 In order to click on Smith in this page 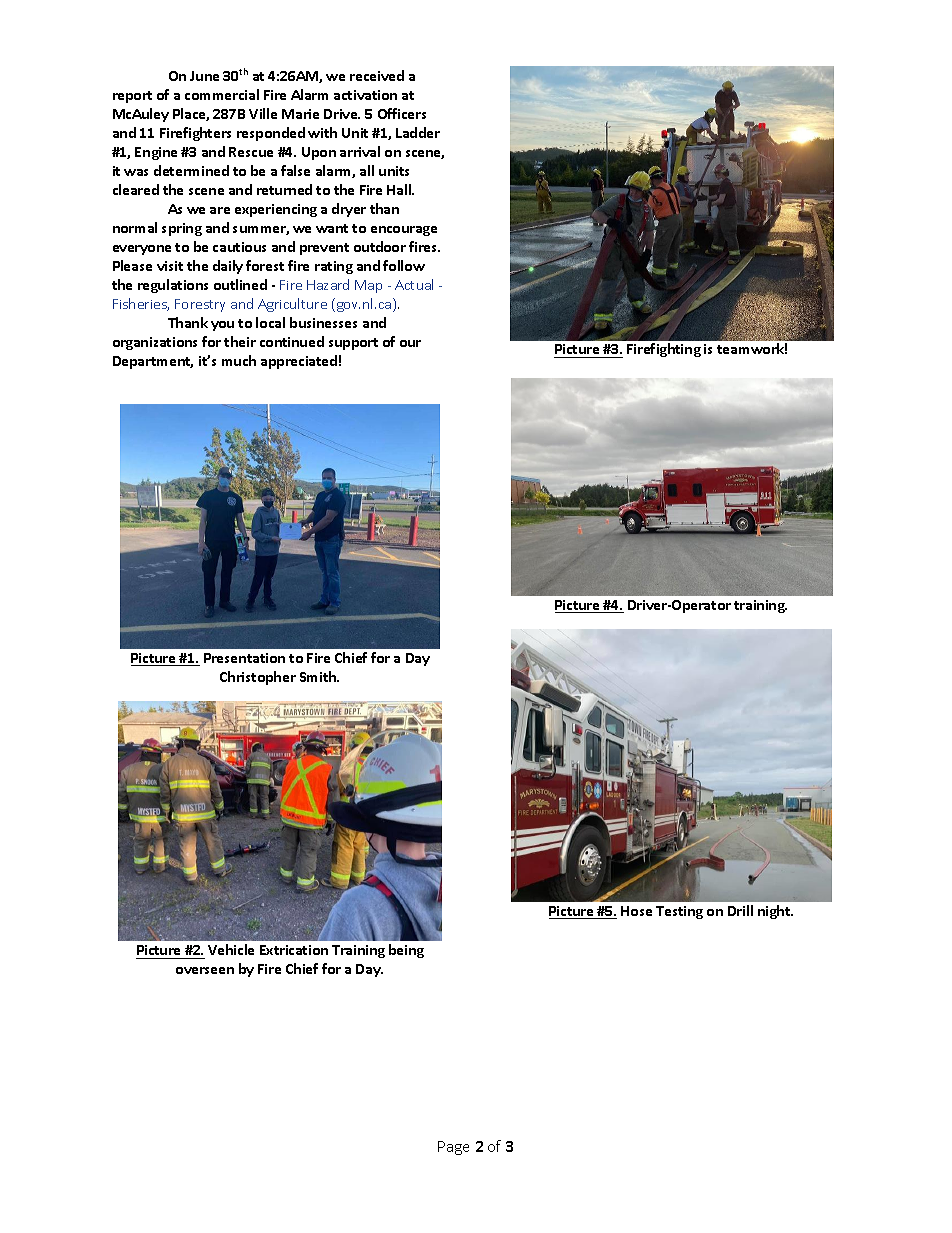, I will do `click(319, 676)`.
